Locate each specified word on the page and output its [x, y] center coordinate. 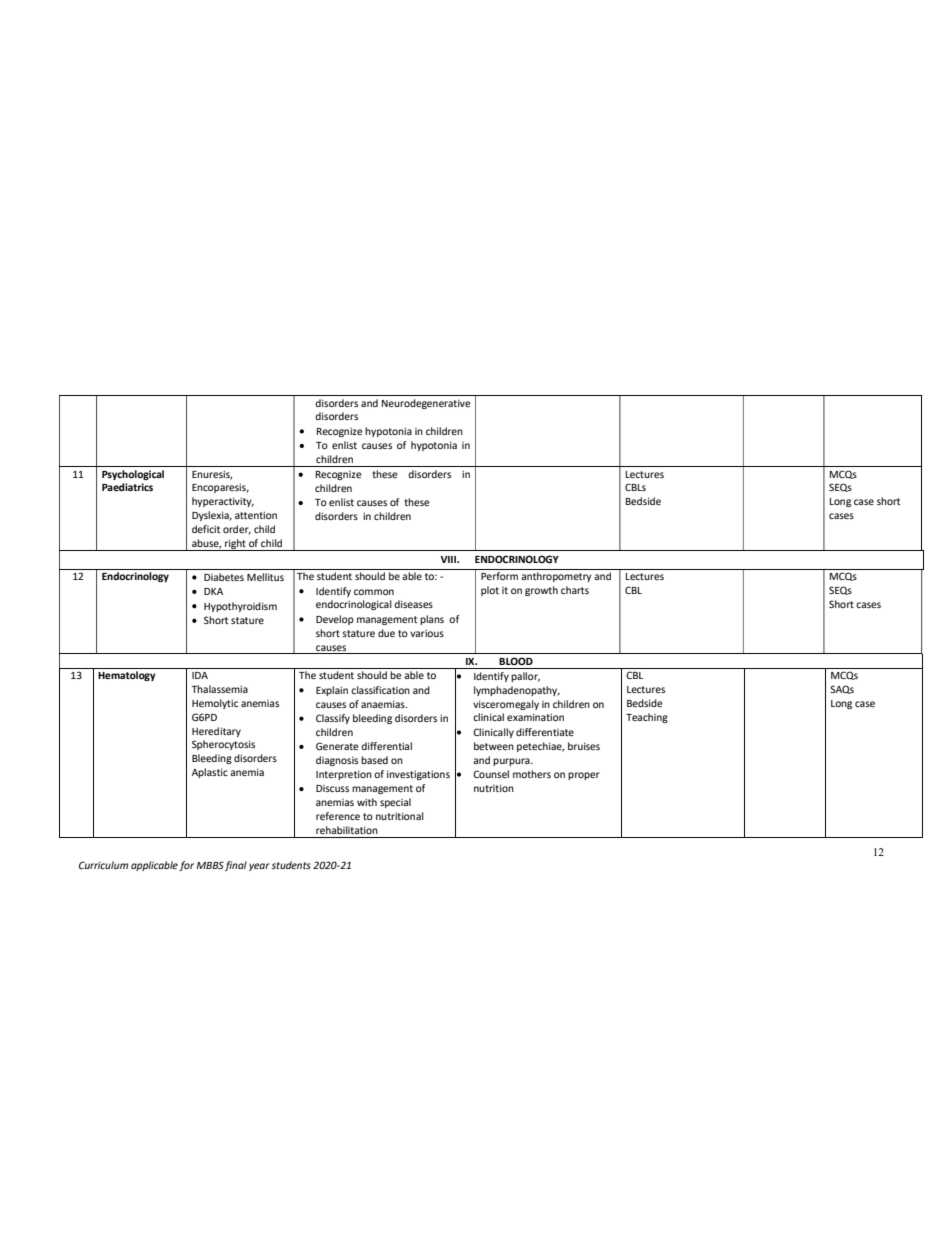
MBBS [210, 865]
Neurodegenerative [426, 404]
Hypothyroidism [240, 607]
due [386, 633]
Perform [499, 576]
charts [575, 590]
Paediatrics [127, 487]
